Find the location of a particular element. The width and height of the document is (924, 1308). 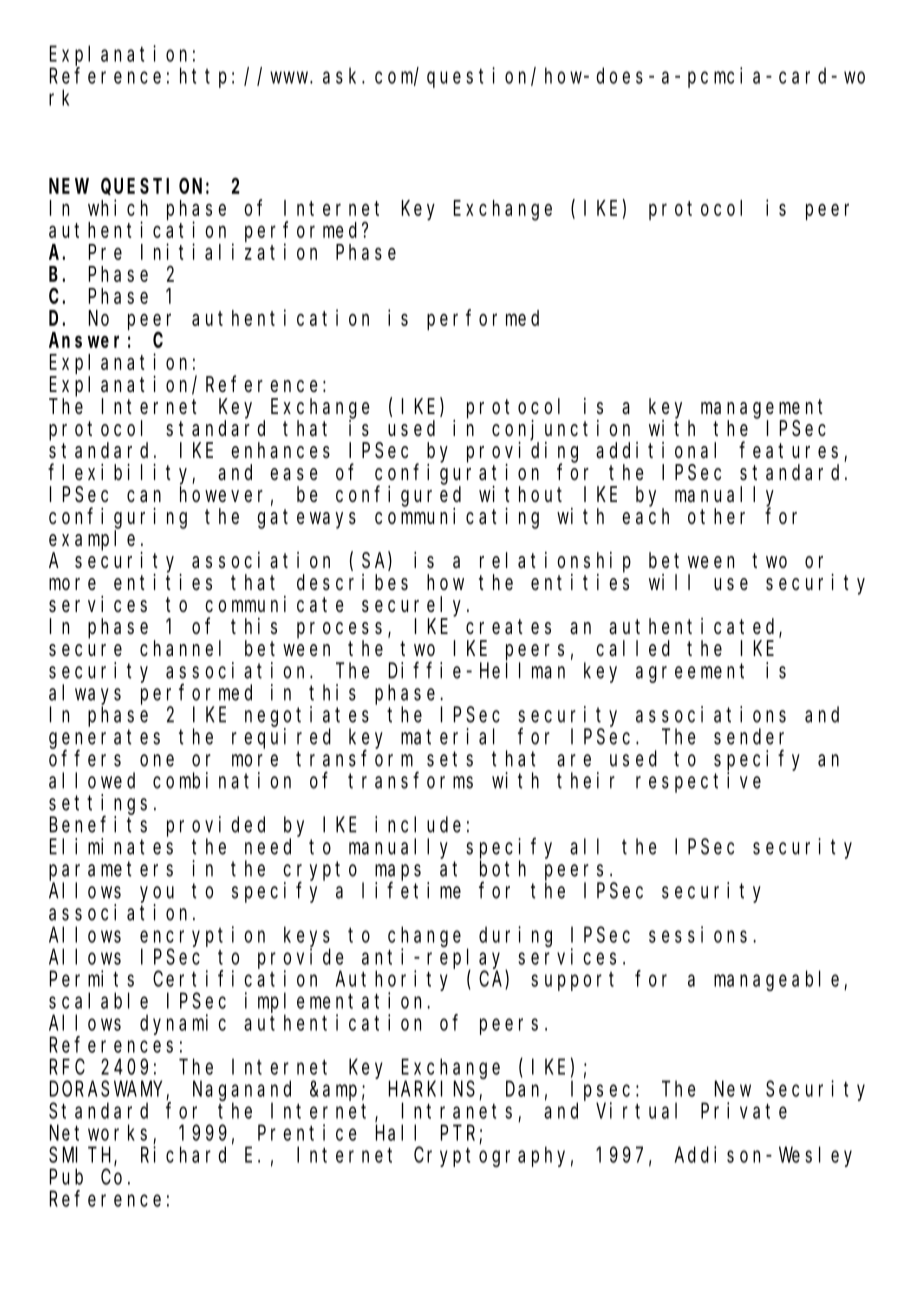

Richard is located at coordinates (183, 1154).
